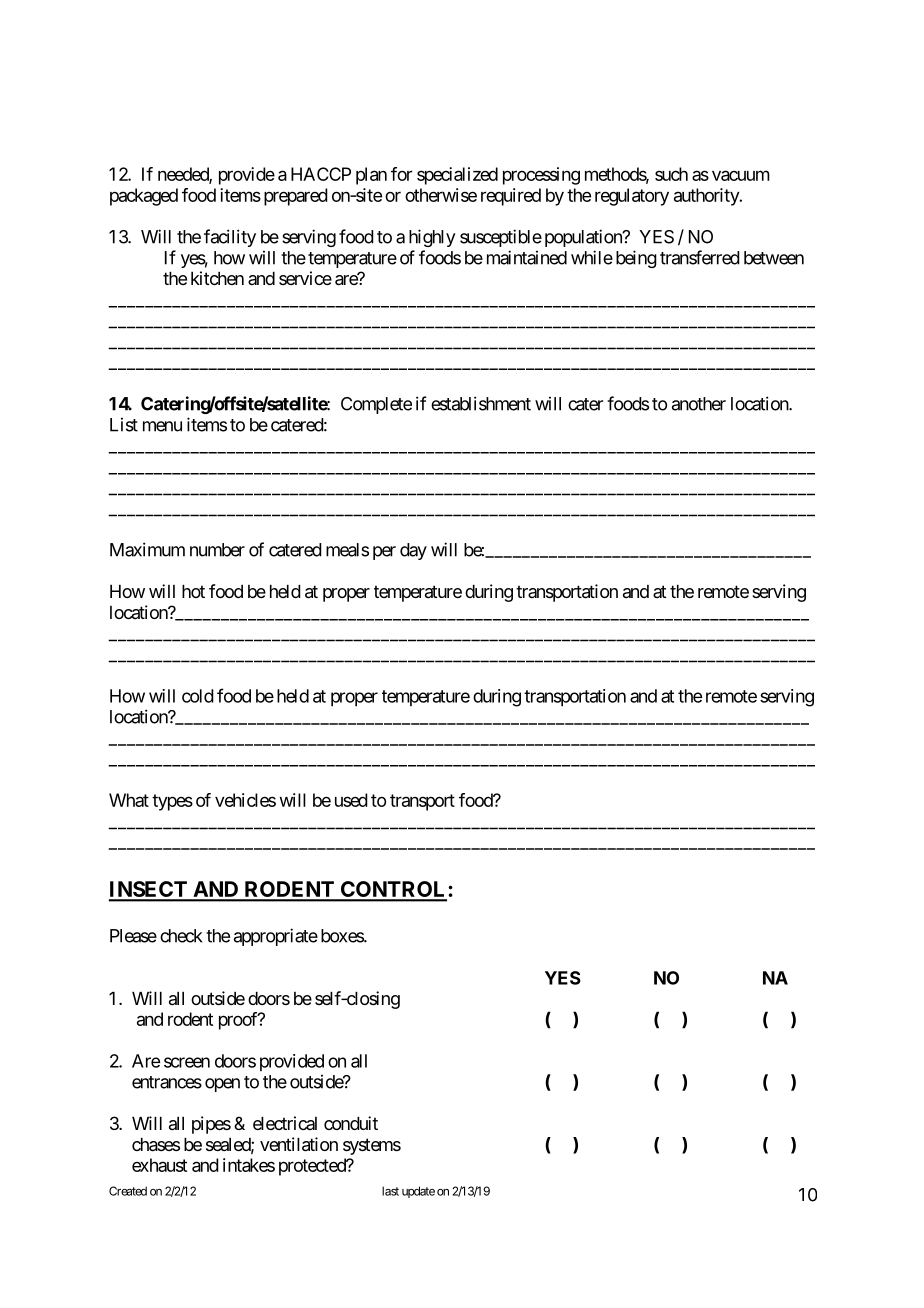 The width and height of the document is (924, 1308). I want to click on specialized, so click(457, 176).
